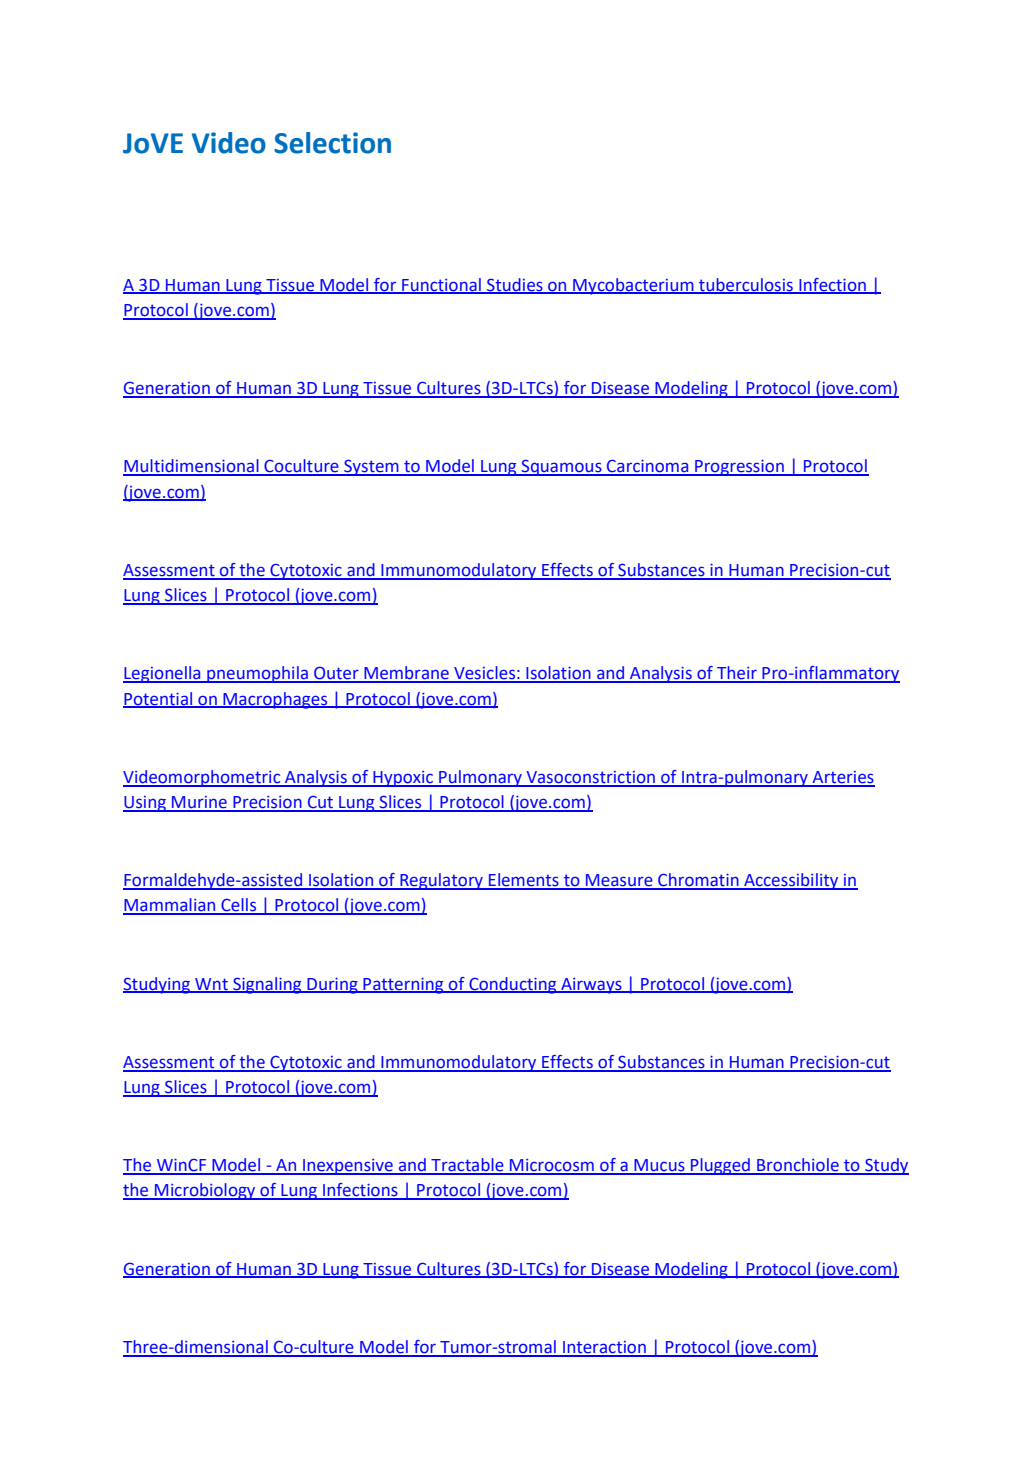  I want to click on Hypoxic, so click(403, 779).
